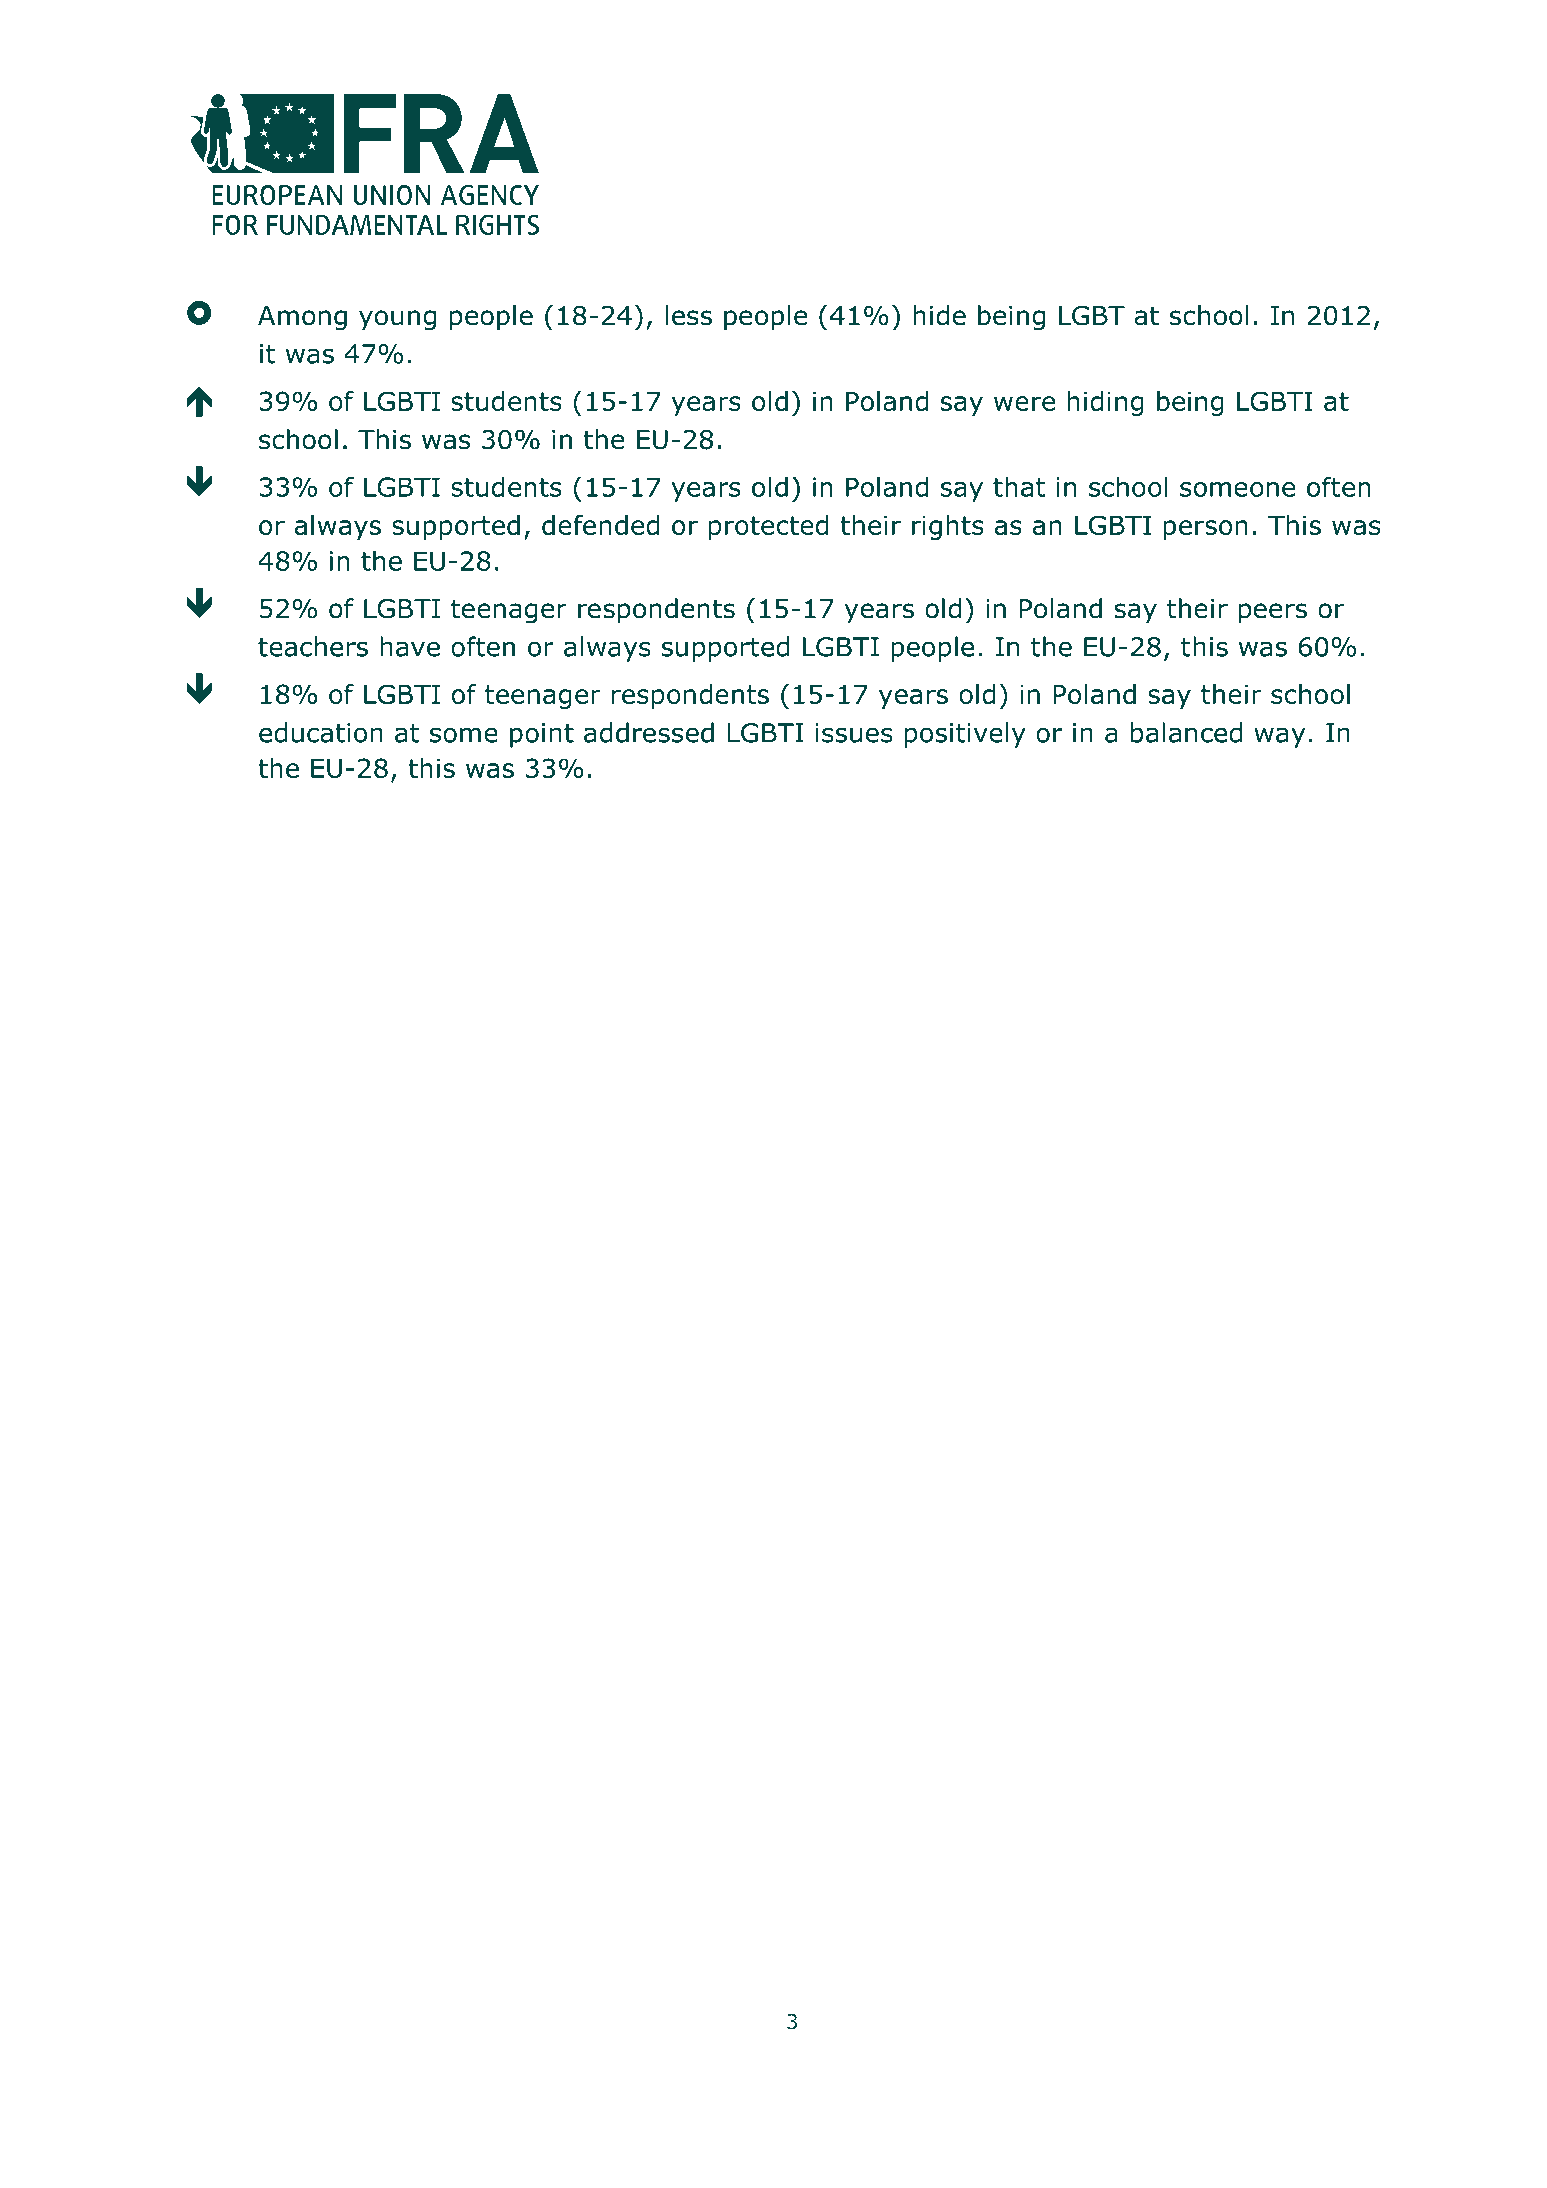 This document has height=2188, width=1547. What do you see at coordinates (1105, 403) in the document?
I see `hiding` at bounding box center [1105, 403].
